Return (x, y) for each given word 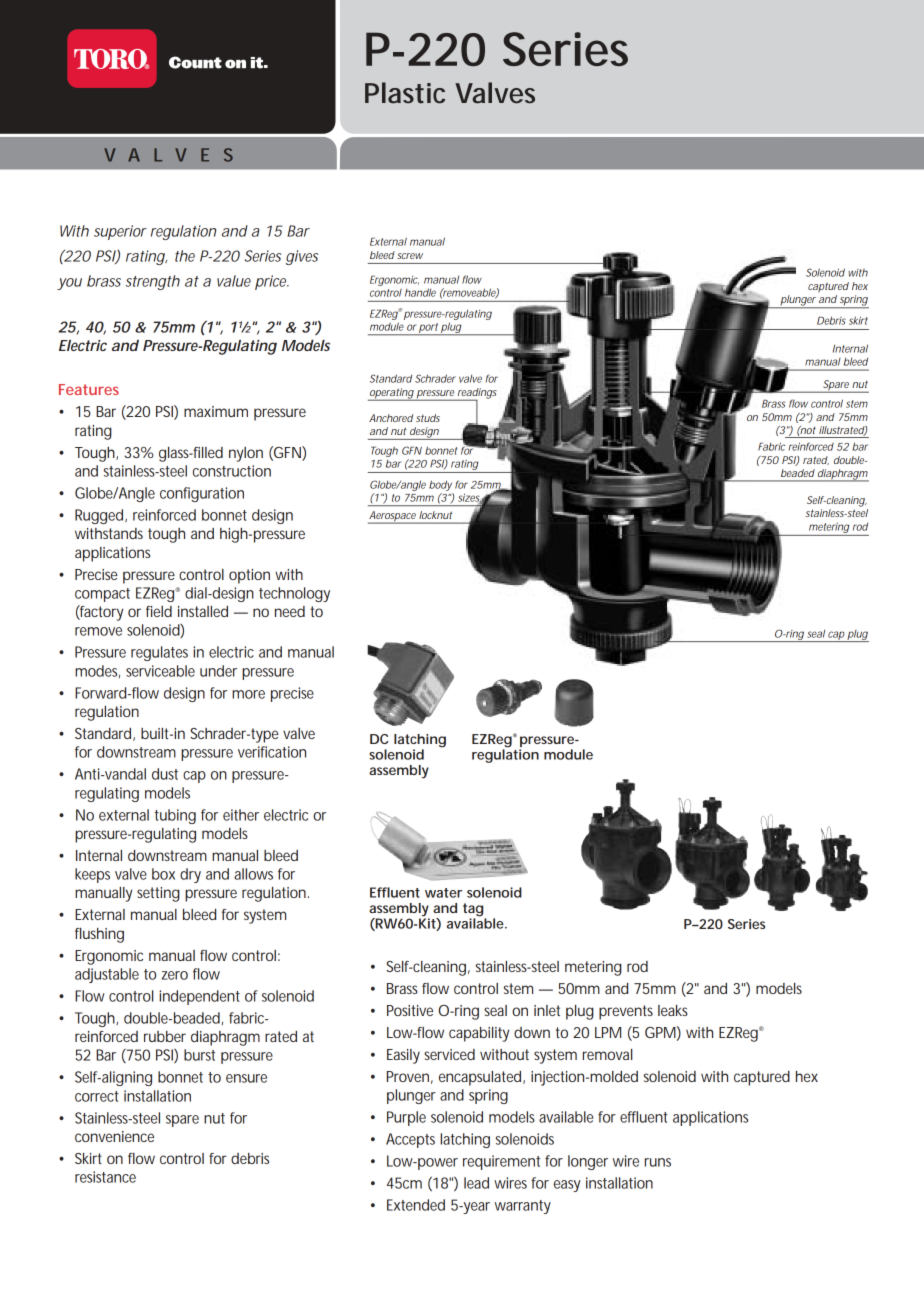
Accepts (410, 1140)
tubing (175, 816)
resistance (105, 1177)
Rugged (99, 516)
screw (410, 256)
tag (474, 911)
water (443, 893)
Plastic (405, 93)
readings (476, 394)
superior (120, 232)
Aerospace (393, 517)
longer (588, 1162)
